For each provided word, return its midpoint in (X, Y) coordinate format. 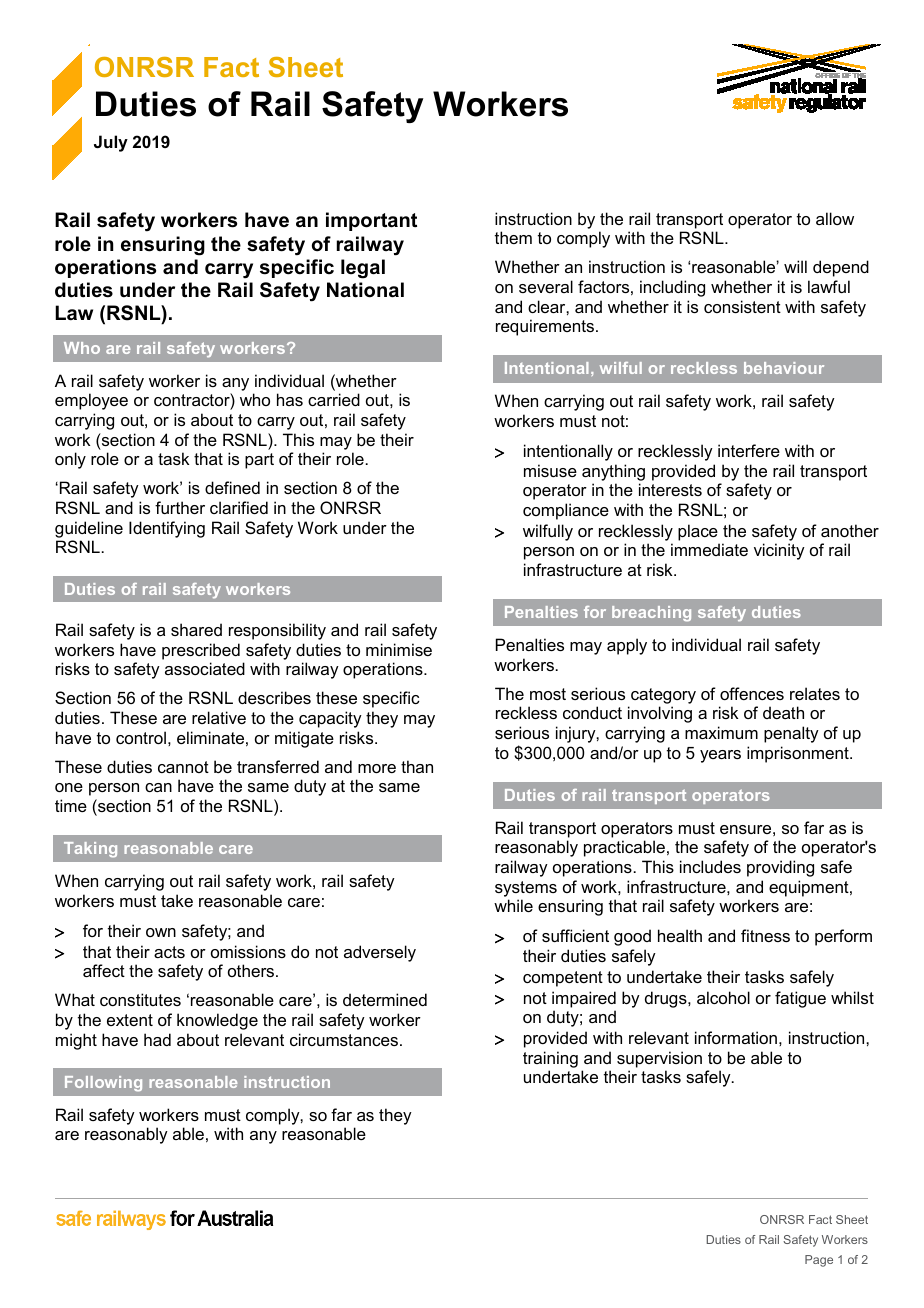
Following (103, 1084)
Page (819, 1261)
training (550, 1059)
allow (835, 218)
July (111, 143)
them (513, 237)
